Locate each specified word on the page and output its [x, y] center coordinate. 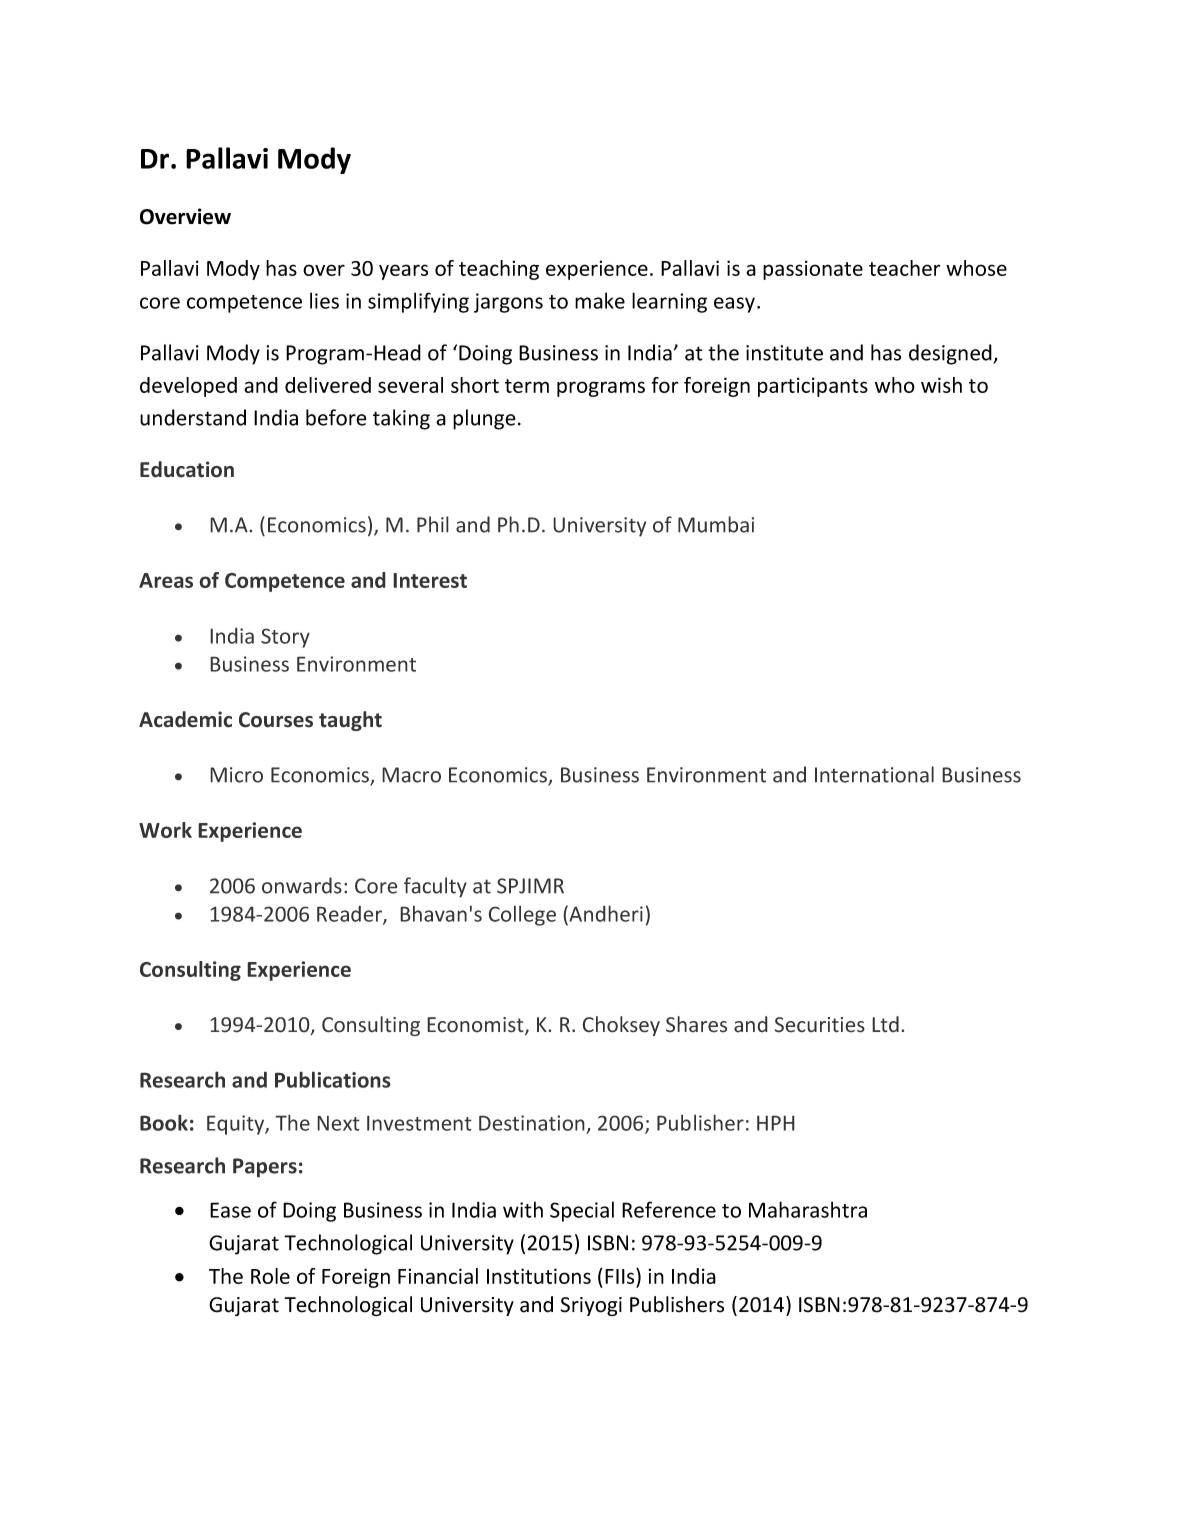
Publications [333, 1079]
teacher [904, 268]
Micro [236, 775]
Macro [411, 775]
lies [324, 300]
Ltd [885, 1024]
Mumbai [716, 524]
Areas [166, 580]
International [874, 774]
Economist [476, 1026]
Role [270, 1276]
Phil [433, 524]
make [600, 300]
